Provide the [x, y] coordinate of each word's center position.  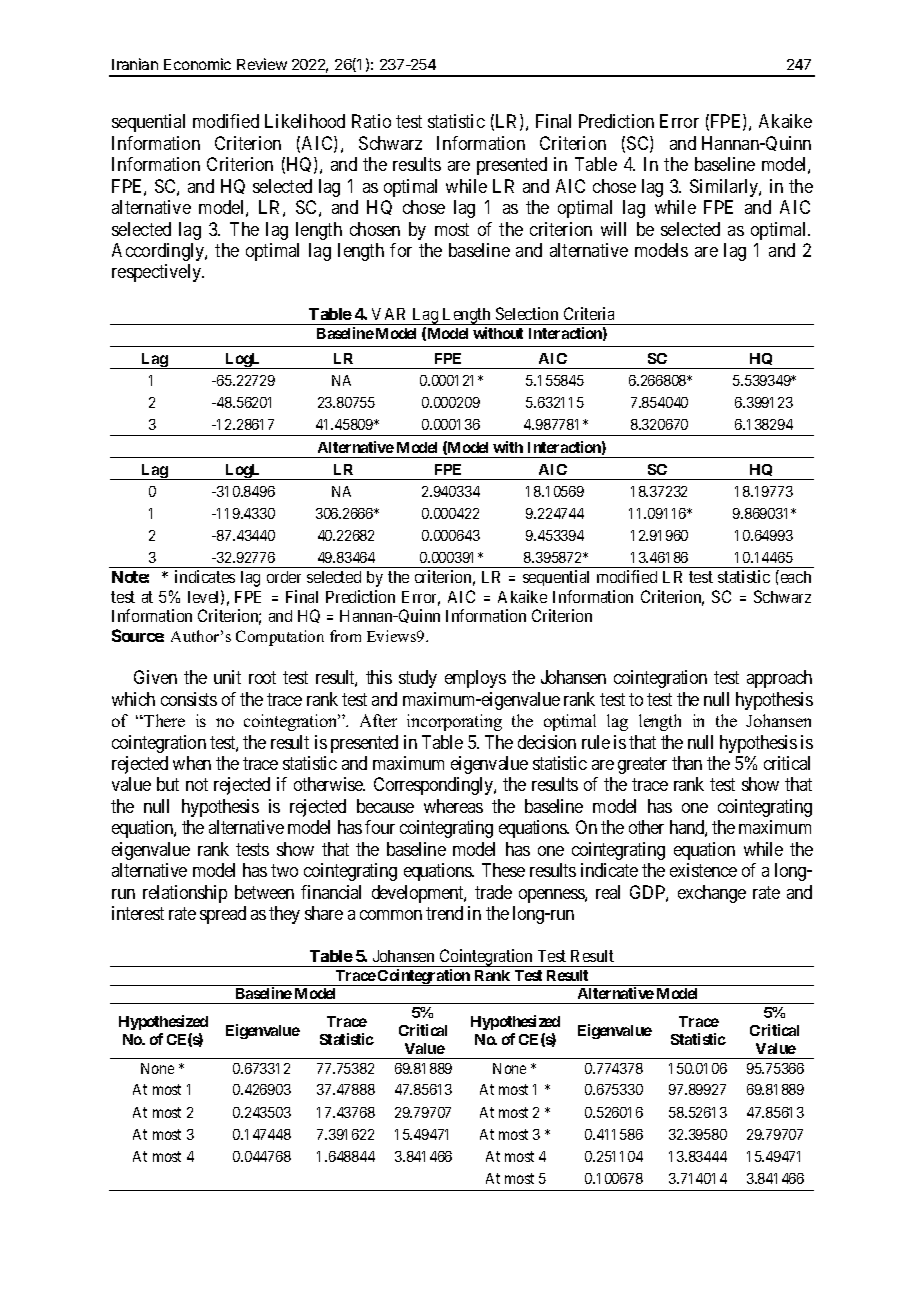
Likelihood [305, 121]
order [284, 577]
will [613, 229]
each [794, 576]
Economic [197, 64]
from [345, 636]
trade [493, 892]
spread [223, 915]
